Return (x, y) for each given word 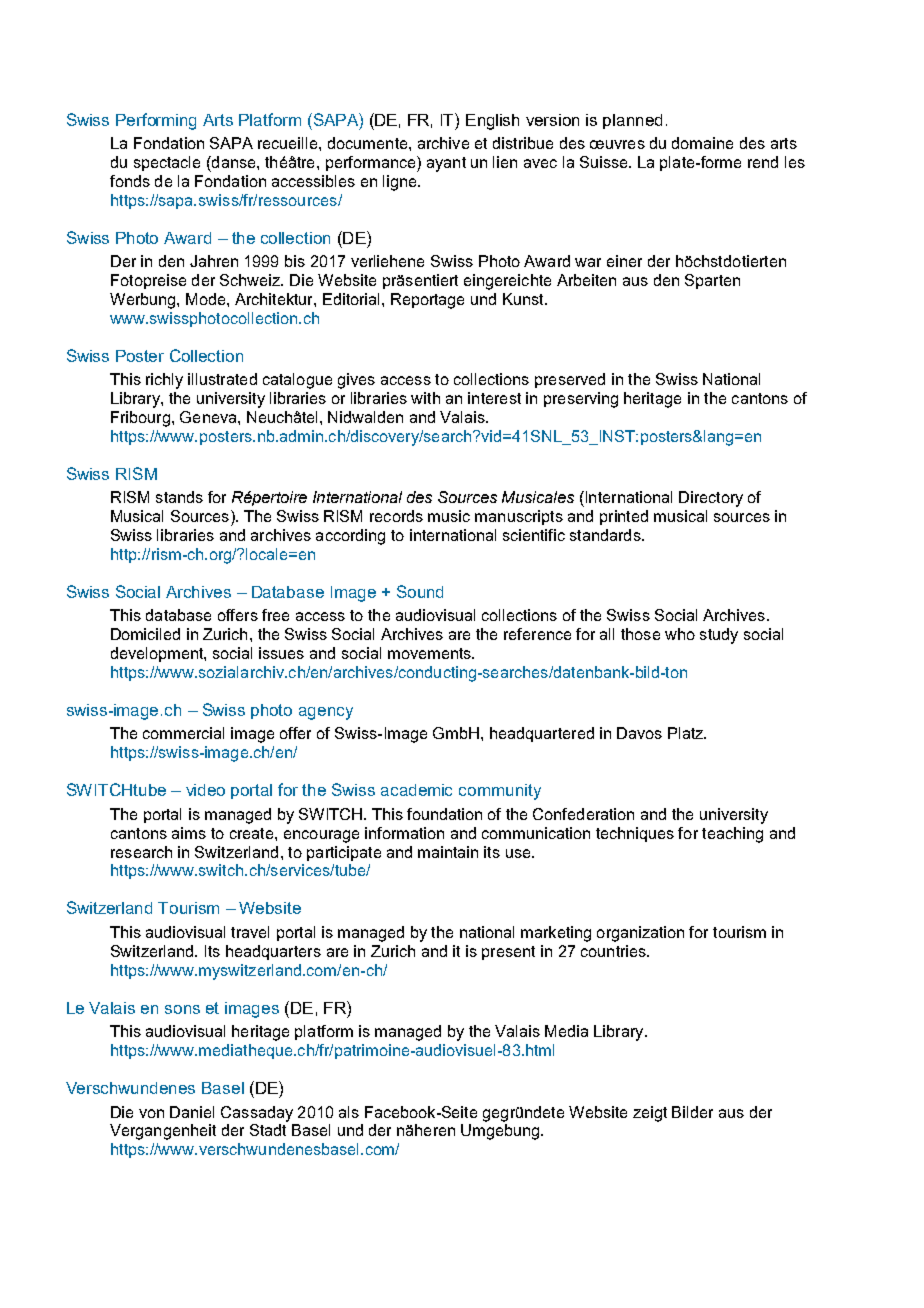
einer (624, 261)
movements (430, 653)
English (492, 122)
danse (234, 162)
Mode (207, 299)
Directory (711, 499)
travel (250, 932)
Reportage (427, 301)
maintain (448, 852)
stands (179, 497)
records (396, 516)
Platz (687, 733)
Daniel (192, 1112)
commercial (183, 733)
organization (640, 934)
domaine (702, 143)
